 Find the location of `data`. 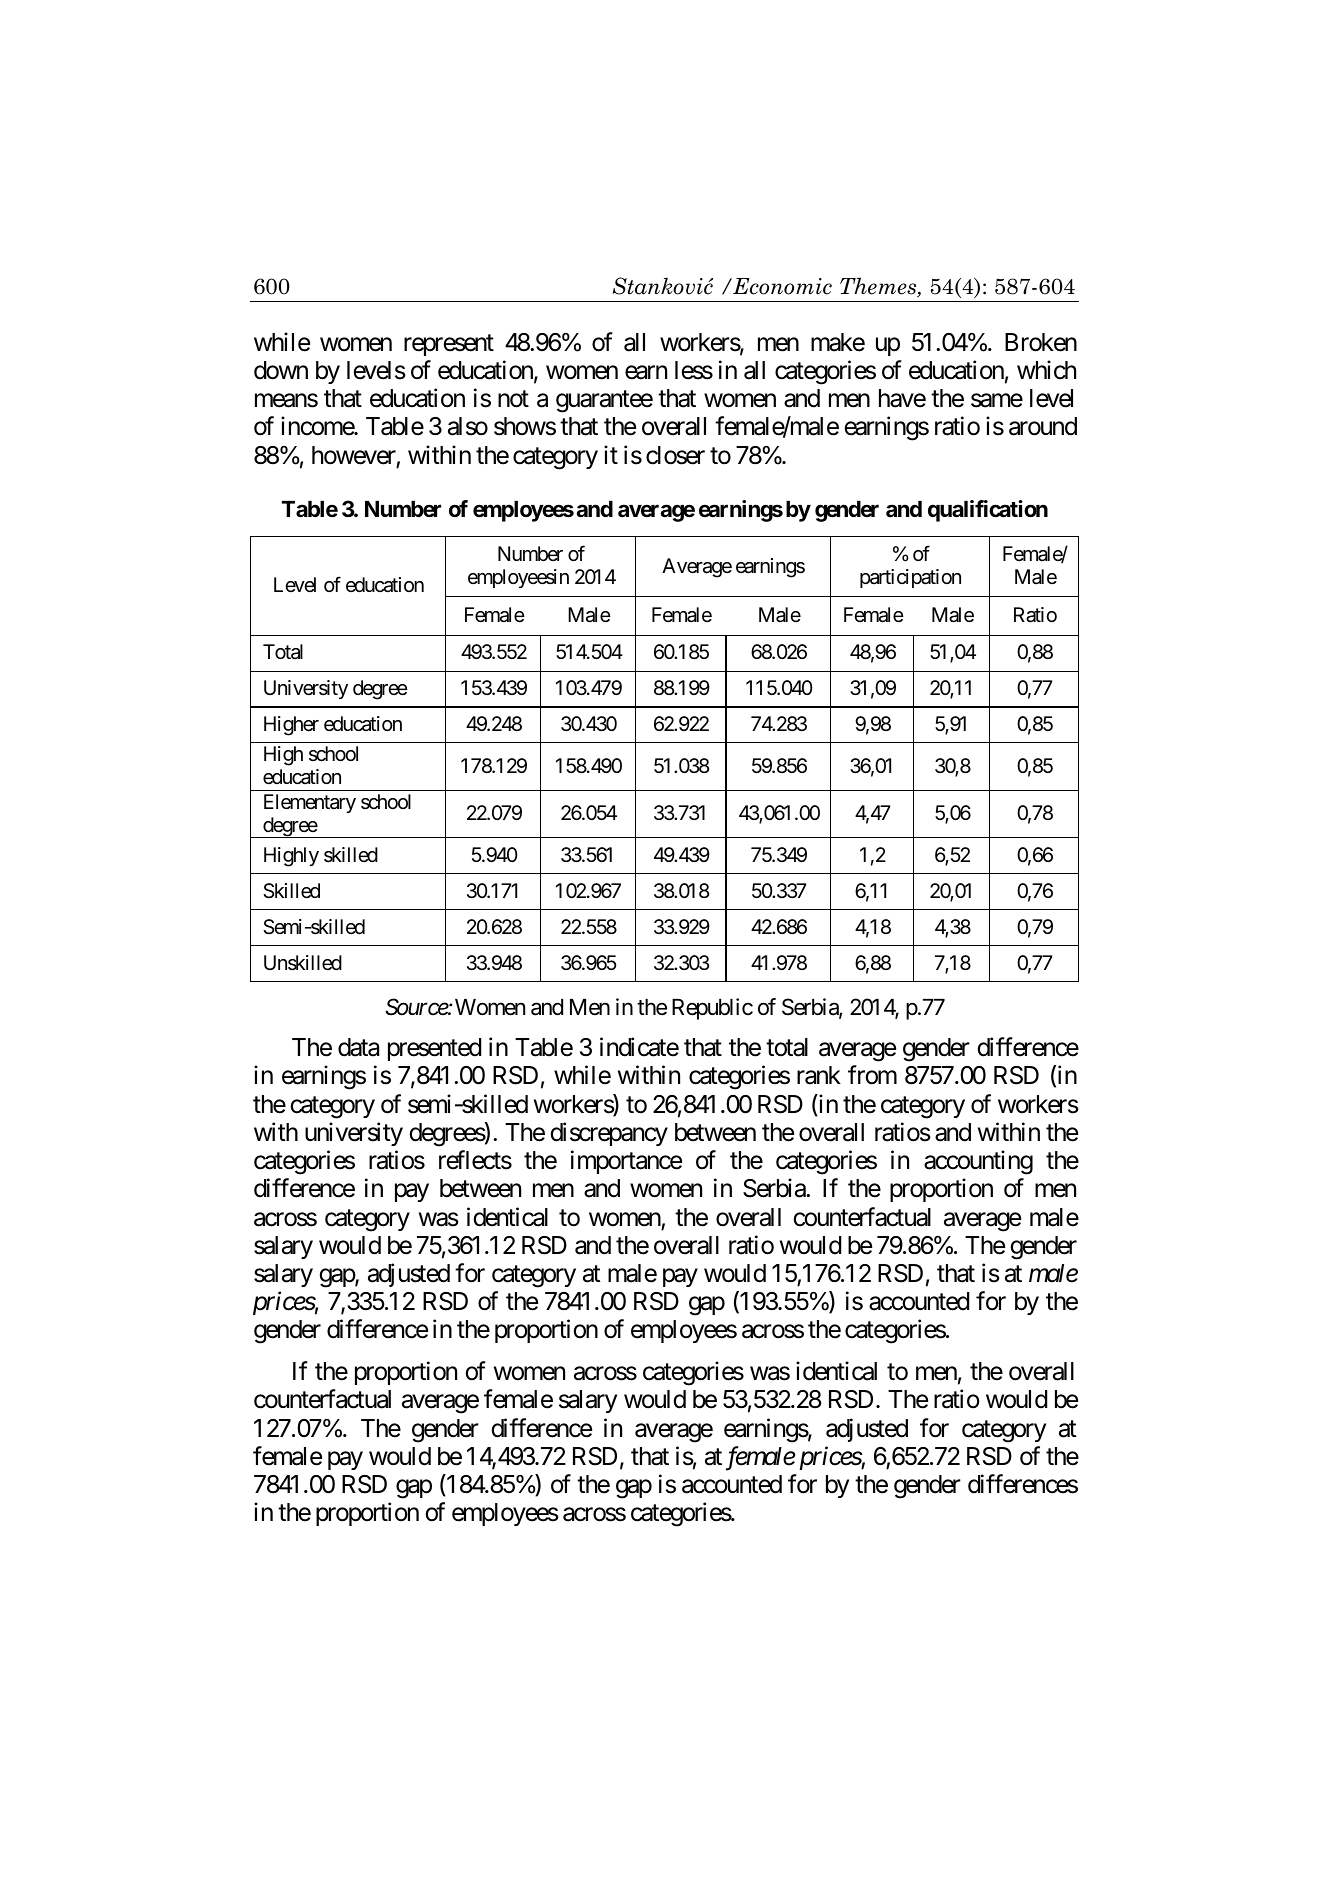

data is located at coordinates (358, 1047).
